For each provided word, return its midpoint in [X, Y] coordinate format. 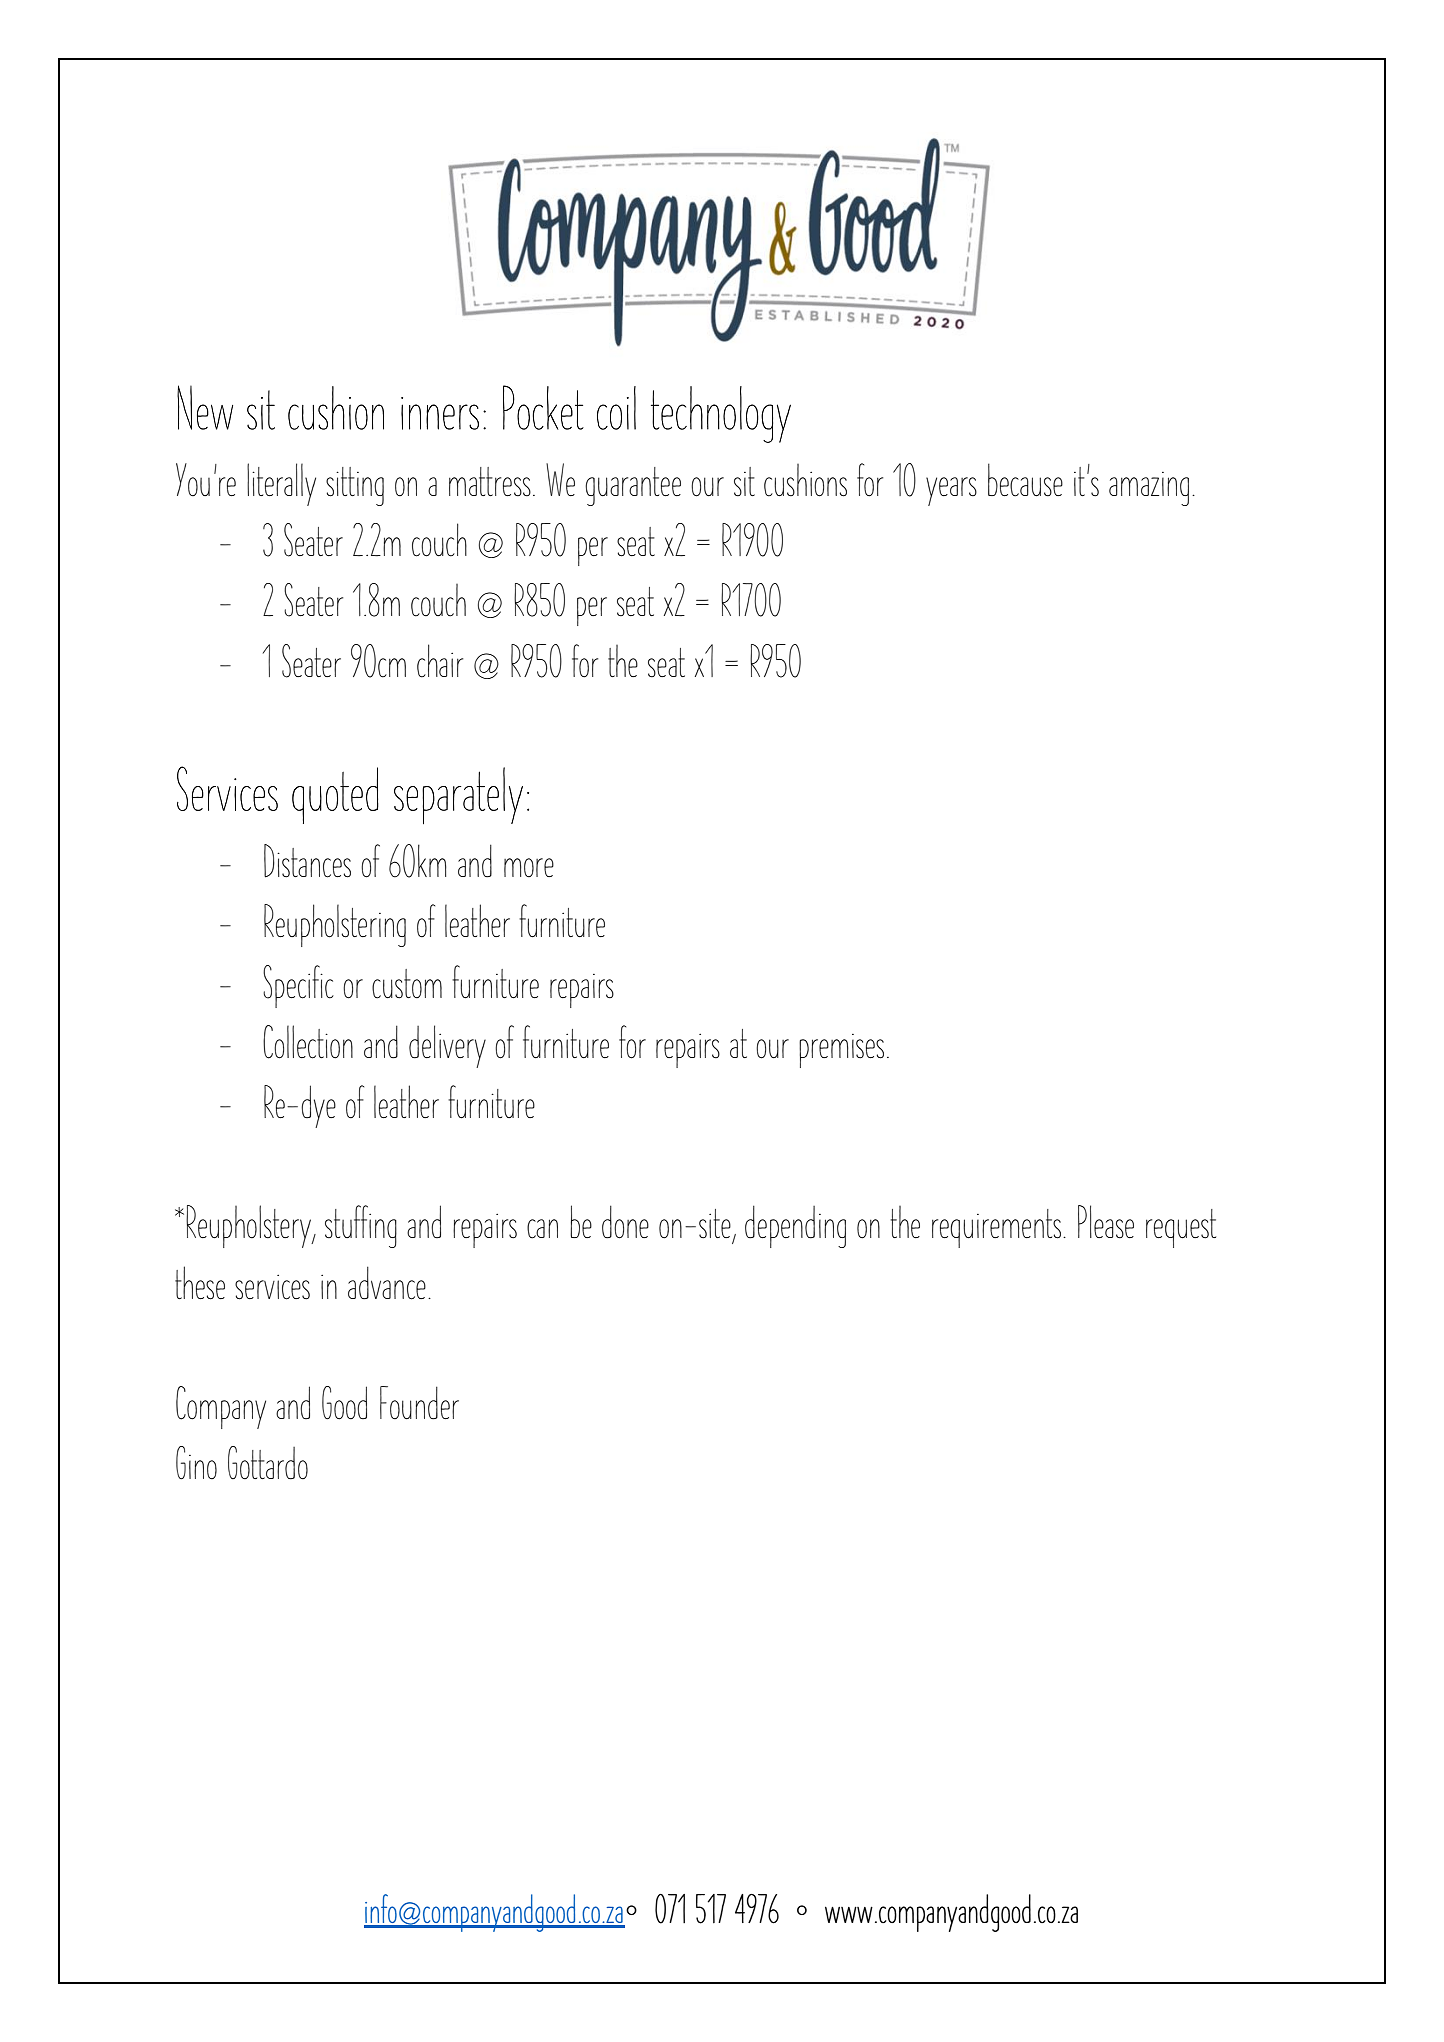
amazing [1149, 489]
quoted [335, 795]
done [625, 1222]
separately [458, 795]
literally [281, 484]
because [1025, 480]
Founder [419, 1402]
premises [841, 1051]
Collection [308, 1042]
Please [1106, 1221]
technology [721, 414]
